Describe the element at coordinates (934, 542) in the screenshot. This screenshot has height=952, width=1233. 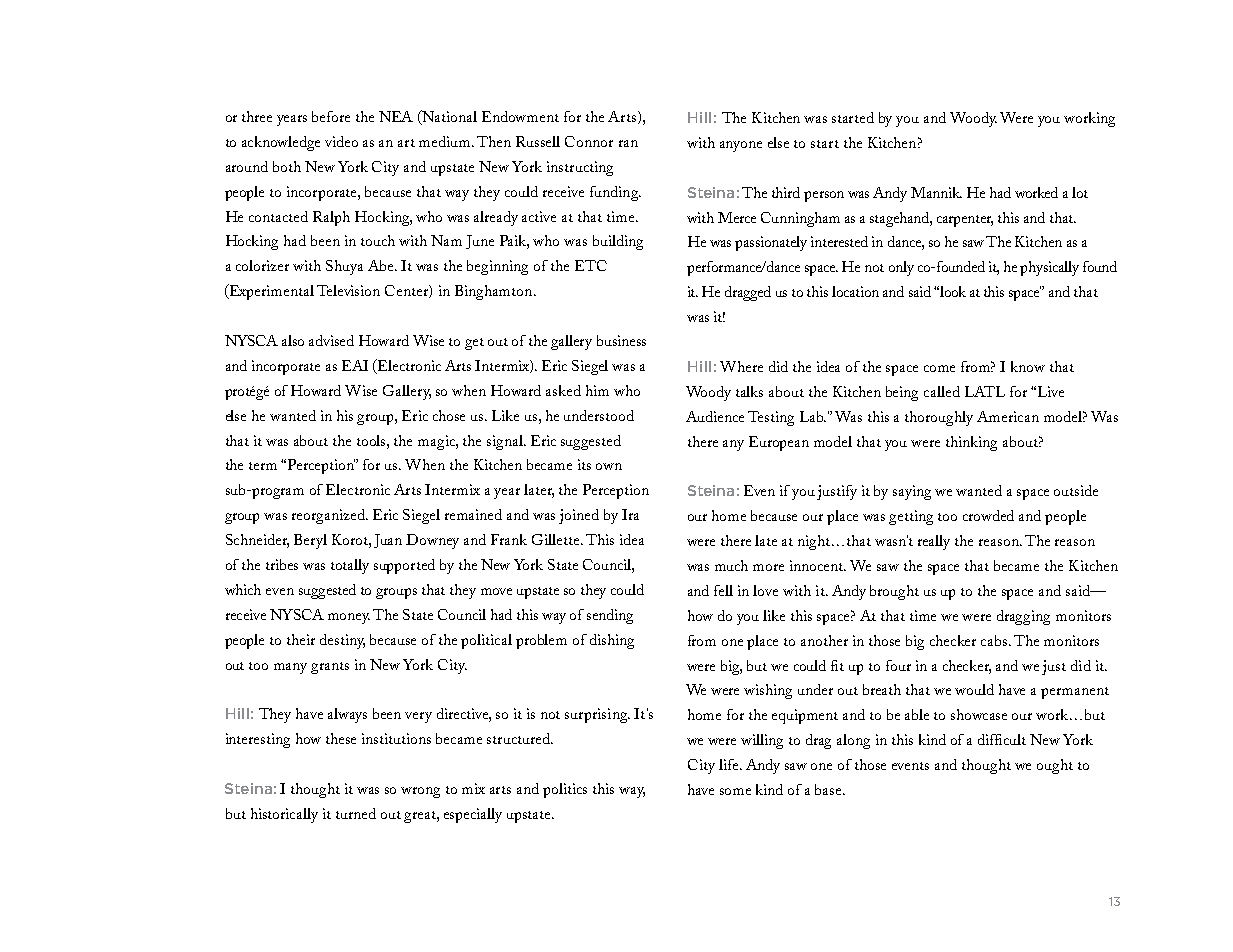
I see `really` at that location.
